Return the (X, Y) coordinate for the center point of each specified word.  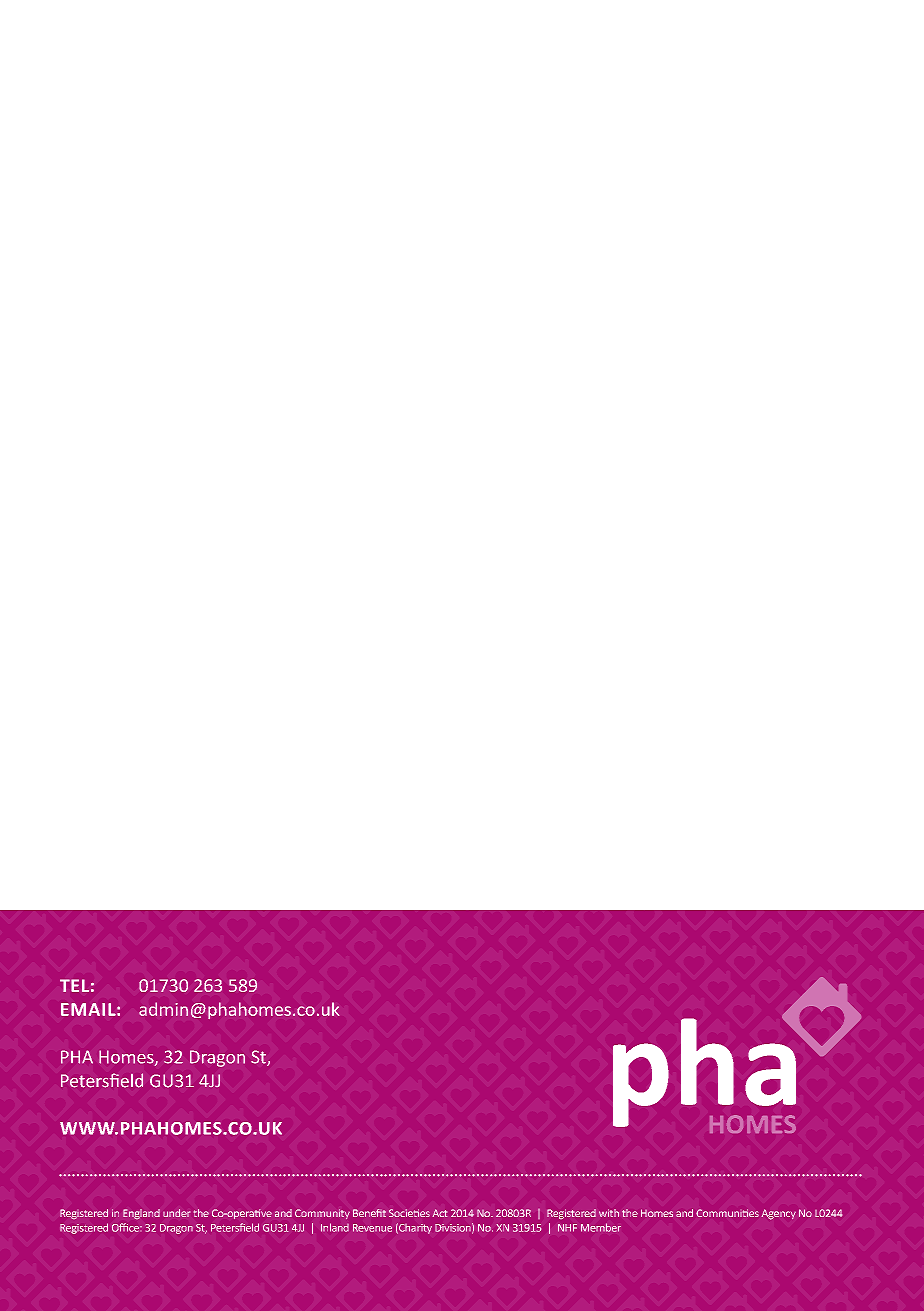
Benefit (369, 1213)
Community (322, 1214)
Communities (727, 1213)
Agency (778, 1214)
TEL (74, 985)
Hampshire (362, 1227)
